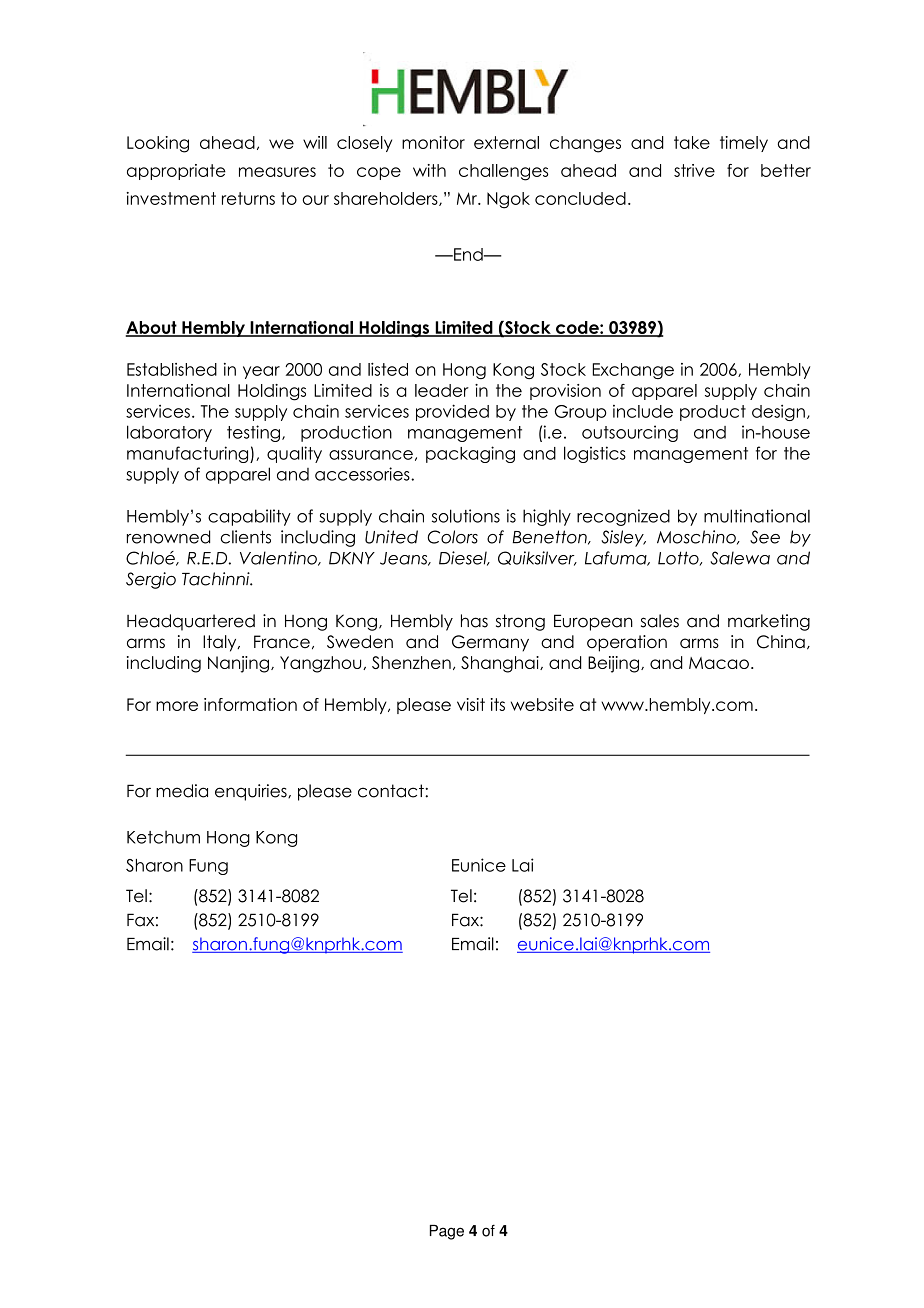 This screenshot has height=1308, width=924. I want to click on capability, so click(249, 517).
